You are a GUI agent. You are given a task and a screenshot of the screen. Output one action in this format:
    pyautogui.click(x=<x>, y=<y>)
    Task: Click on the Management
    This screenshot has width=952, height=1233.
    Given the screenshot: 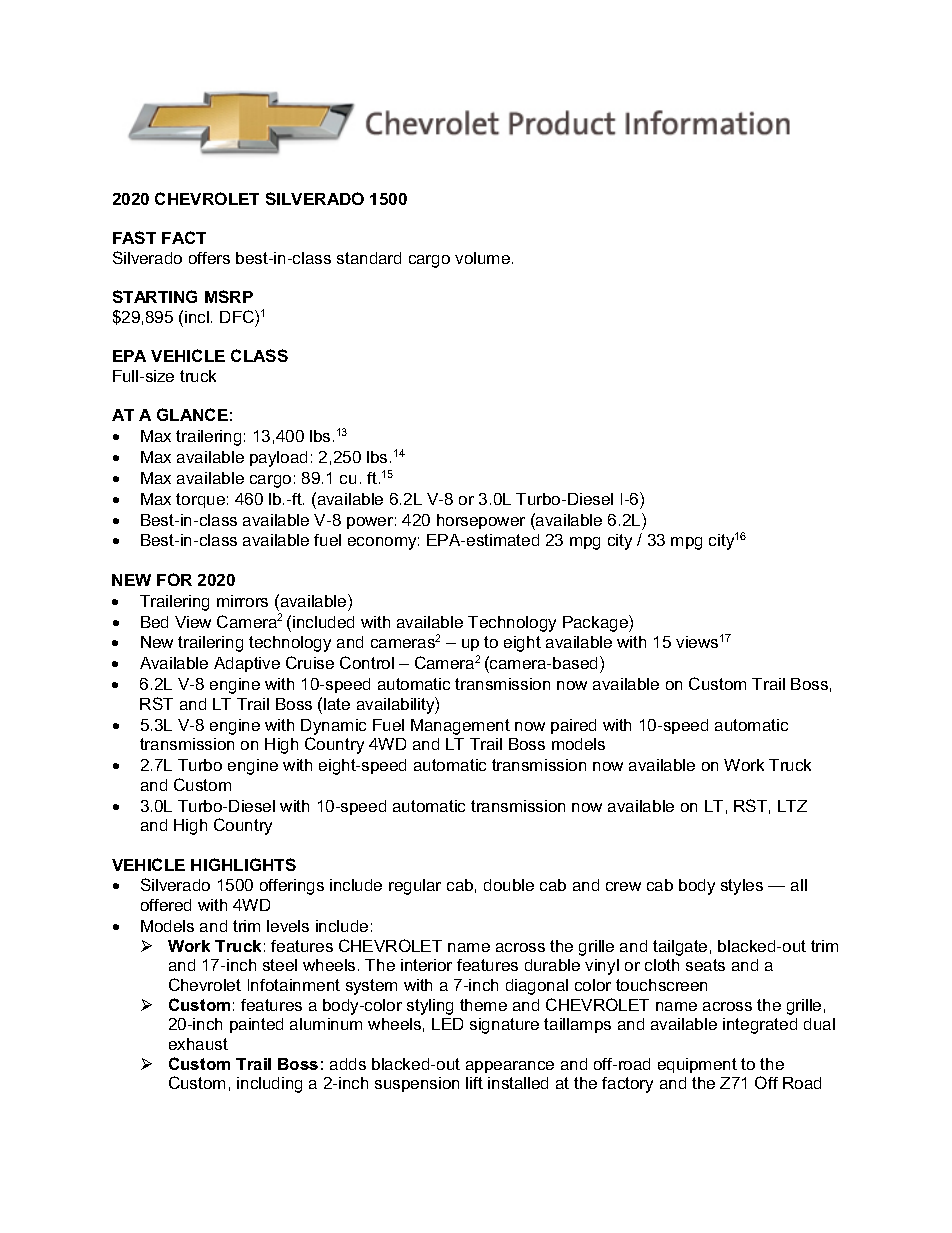 What is the action you would take?
    pyautogui.click(x=460, y=727)
